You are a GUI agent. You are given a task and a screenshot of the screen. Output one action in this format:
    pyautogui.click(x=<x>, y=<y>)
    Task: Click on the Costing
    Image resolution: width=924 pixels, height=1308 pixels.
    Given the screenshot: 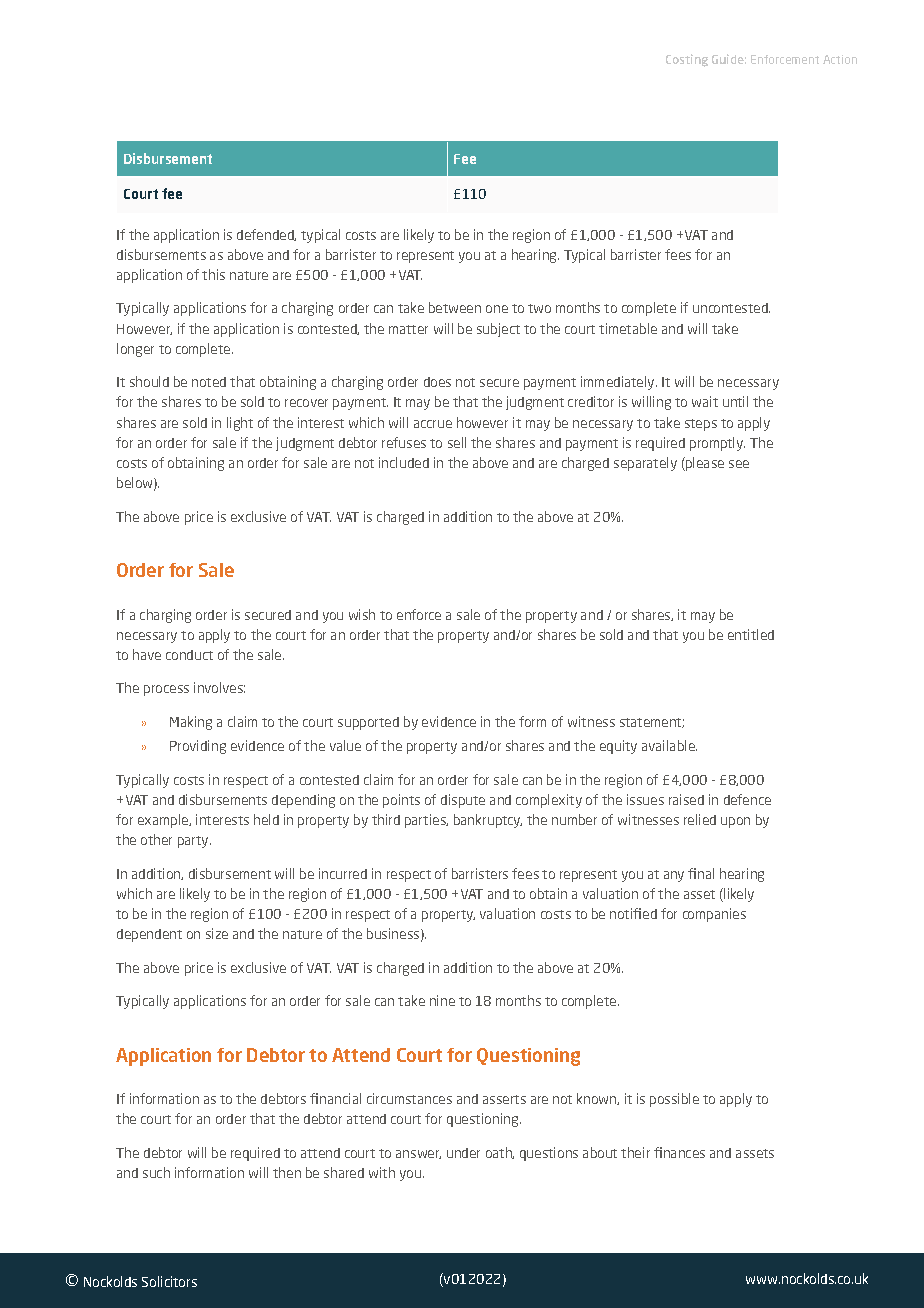 What is the action you would take?
    pyautogui.click(x=687, y=60)
